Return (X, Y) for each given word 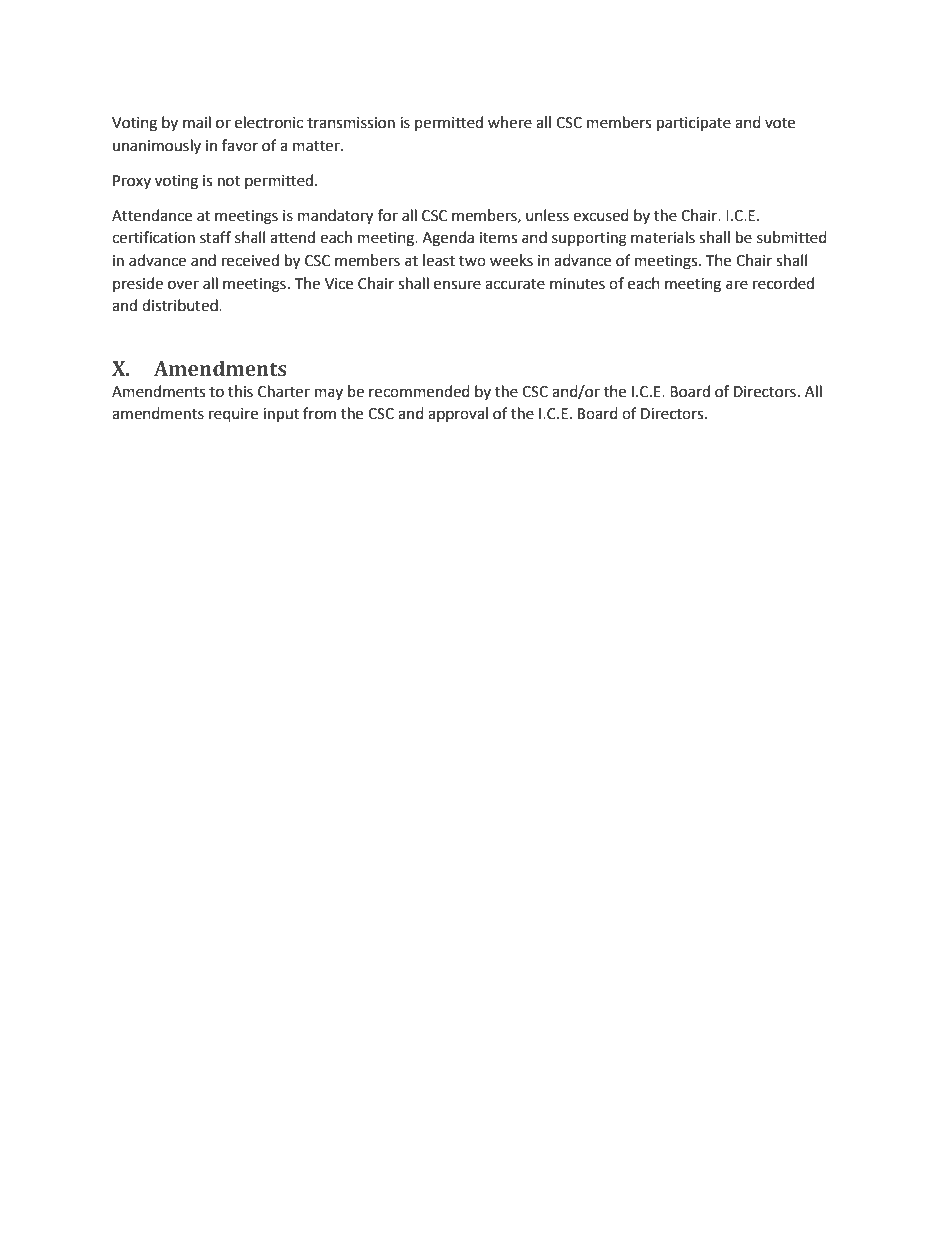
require (233, 415)
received (250, 260)
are (737, 285)
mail (197, 122)
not (229, 181)
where (510, 122)
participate (694, 124)
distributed (181, 305)
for (388, 215)
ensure (457, 285)
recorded (783, 283)
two (472, 261)
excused (601, 215)
